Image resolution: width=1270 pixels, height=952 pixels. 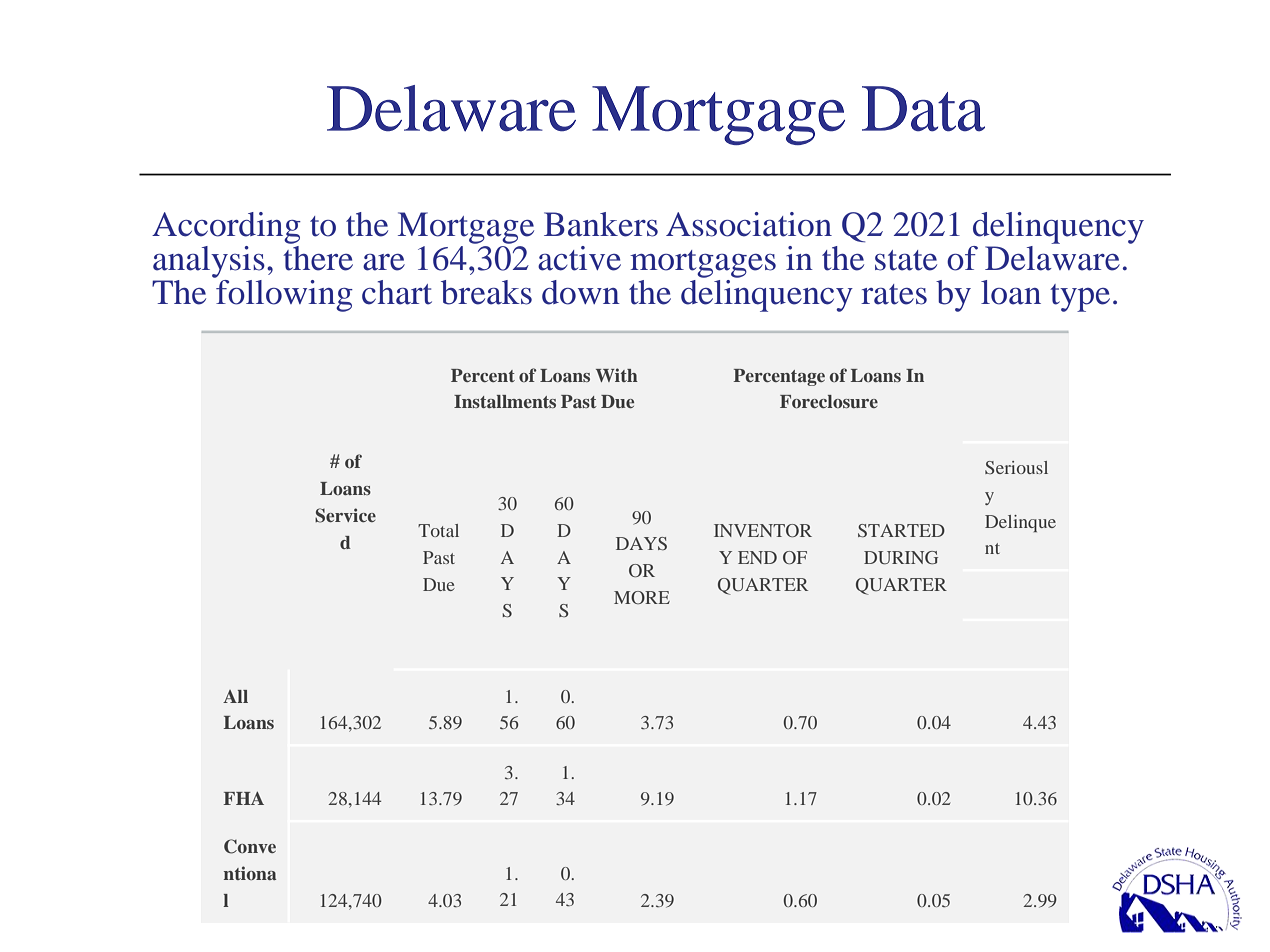 What do you see at coordinates (601, 224) in the document?
I see `Bankers` at bounding box center [601, 224].
